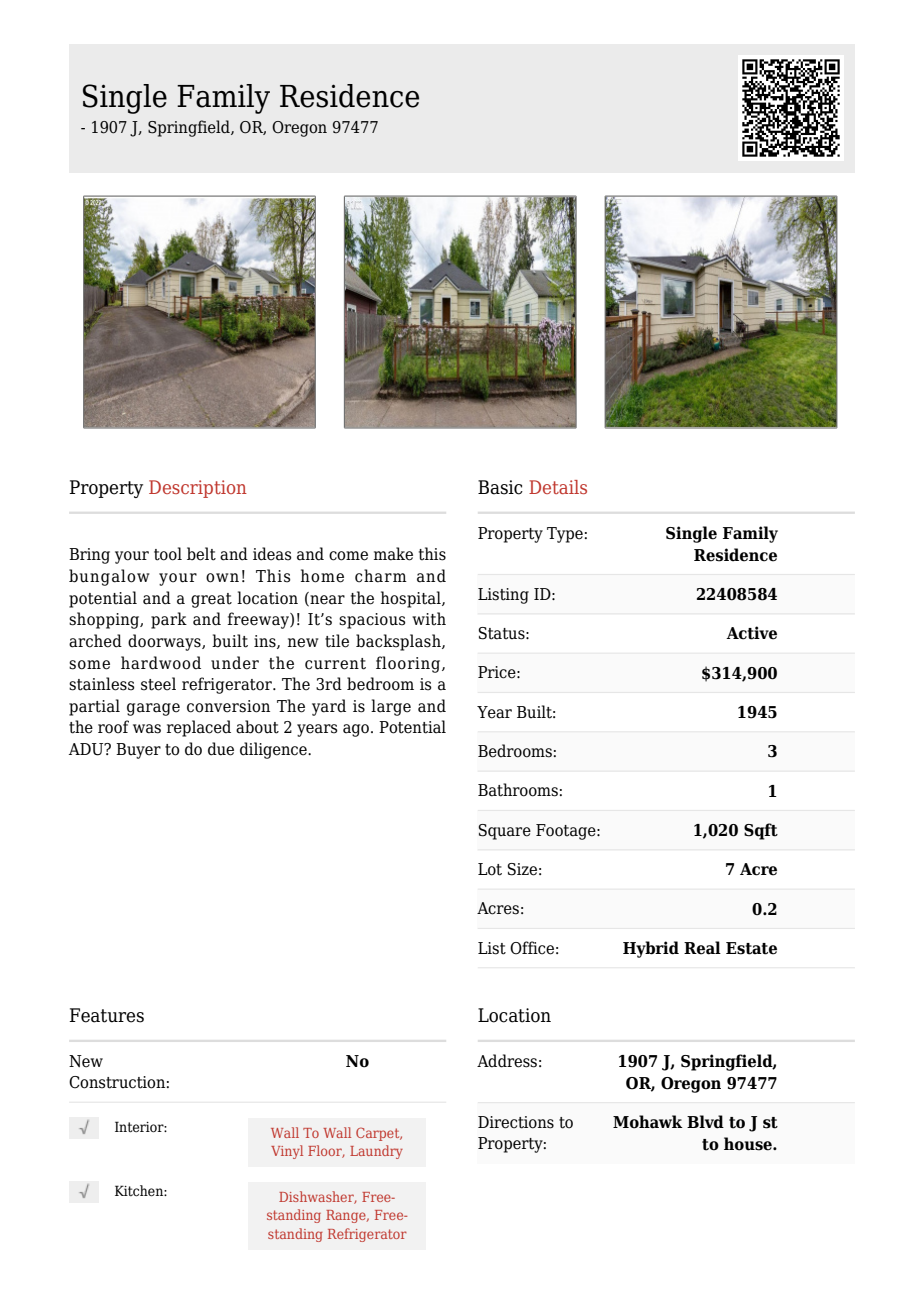 This page has height=1308, width=924. What do you see at coordinates (106, 1015) in the page?
I see `Features` at bounding box center [106, 1015].
